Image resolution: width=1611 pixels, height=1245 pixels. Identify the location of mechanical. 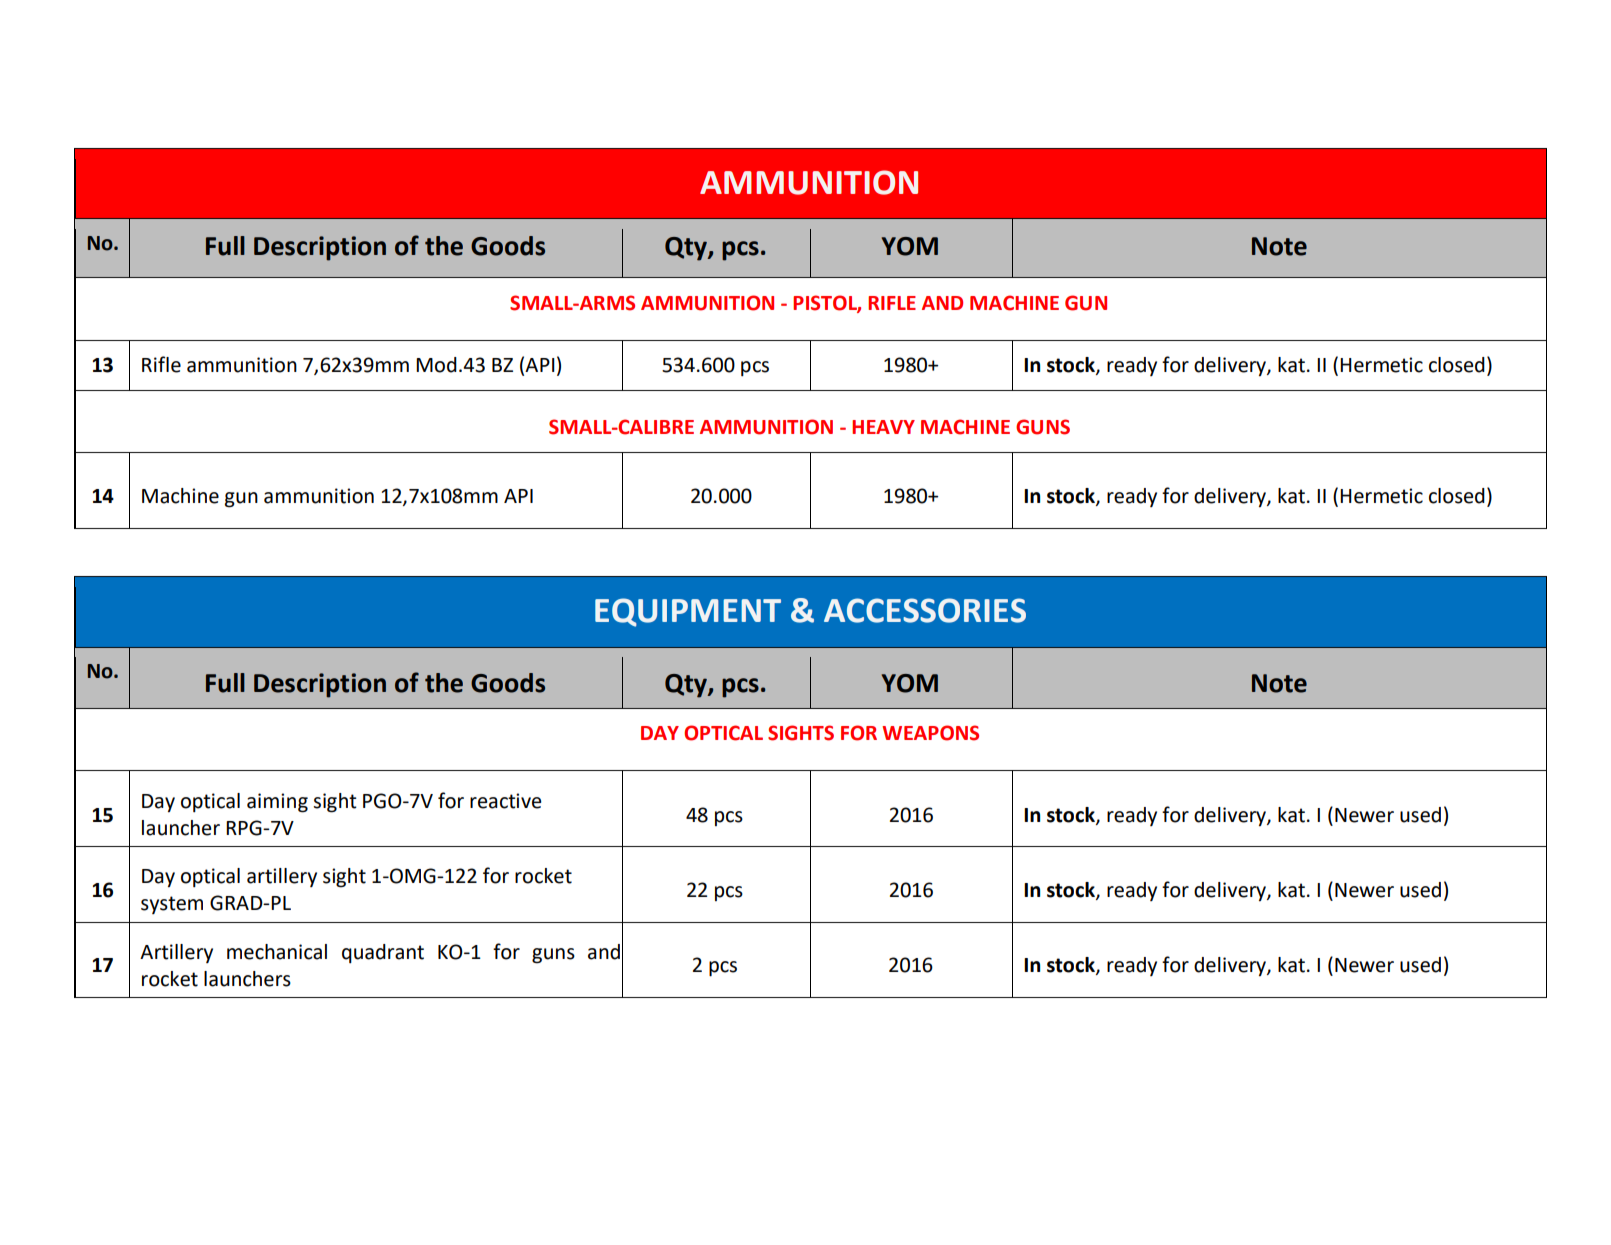
(277, 952).
